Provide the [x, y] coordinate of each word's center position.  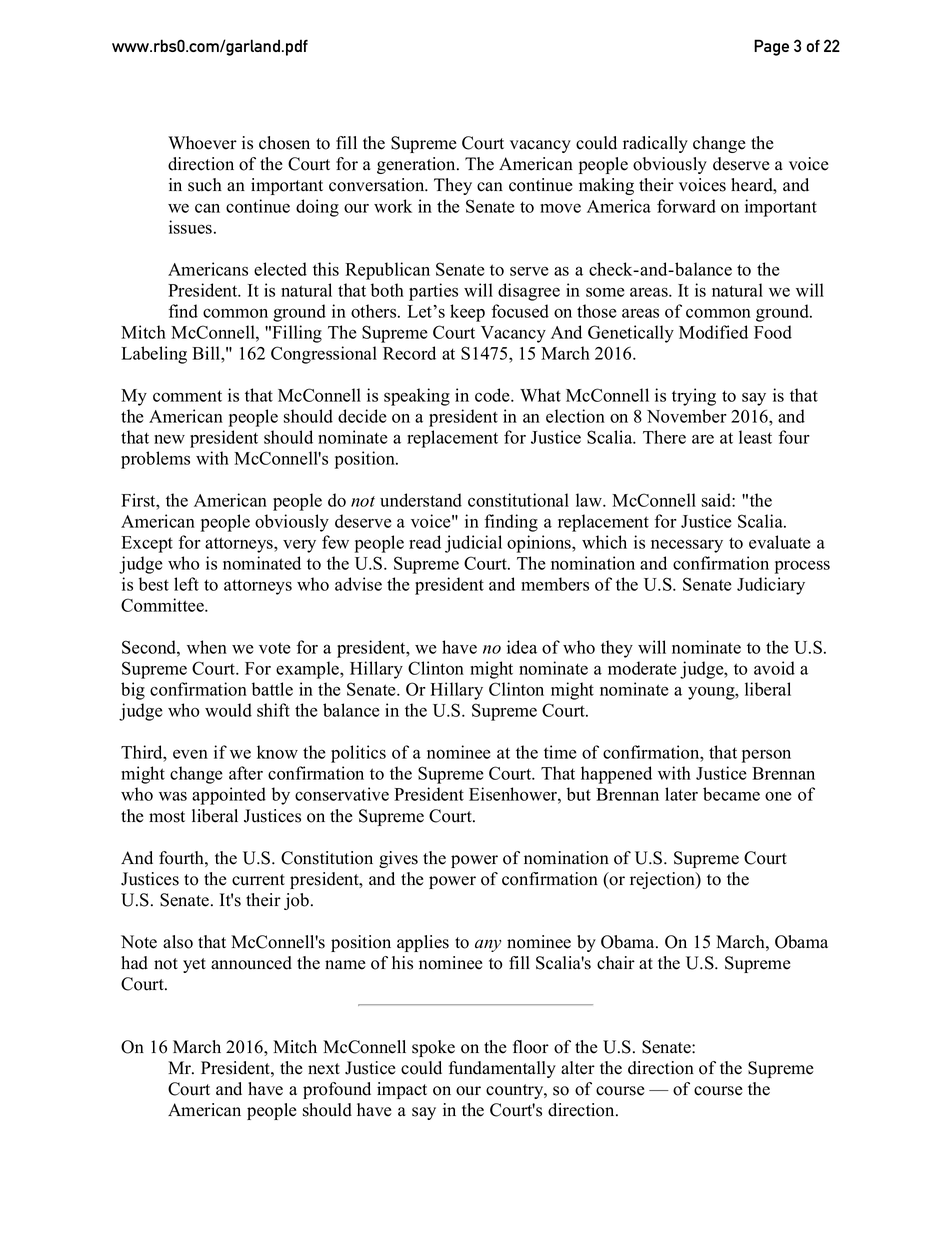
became [731, 794]
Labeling [154, 355]
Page [771, 47]
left [186, 584]
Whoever [202, 143]
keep [467, 313]
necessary [687, 546]
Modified [713, 332]
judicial [473, 544]
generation [417, 165]
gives [398, 859]
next [324, 1069]
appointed [229, 796]
